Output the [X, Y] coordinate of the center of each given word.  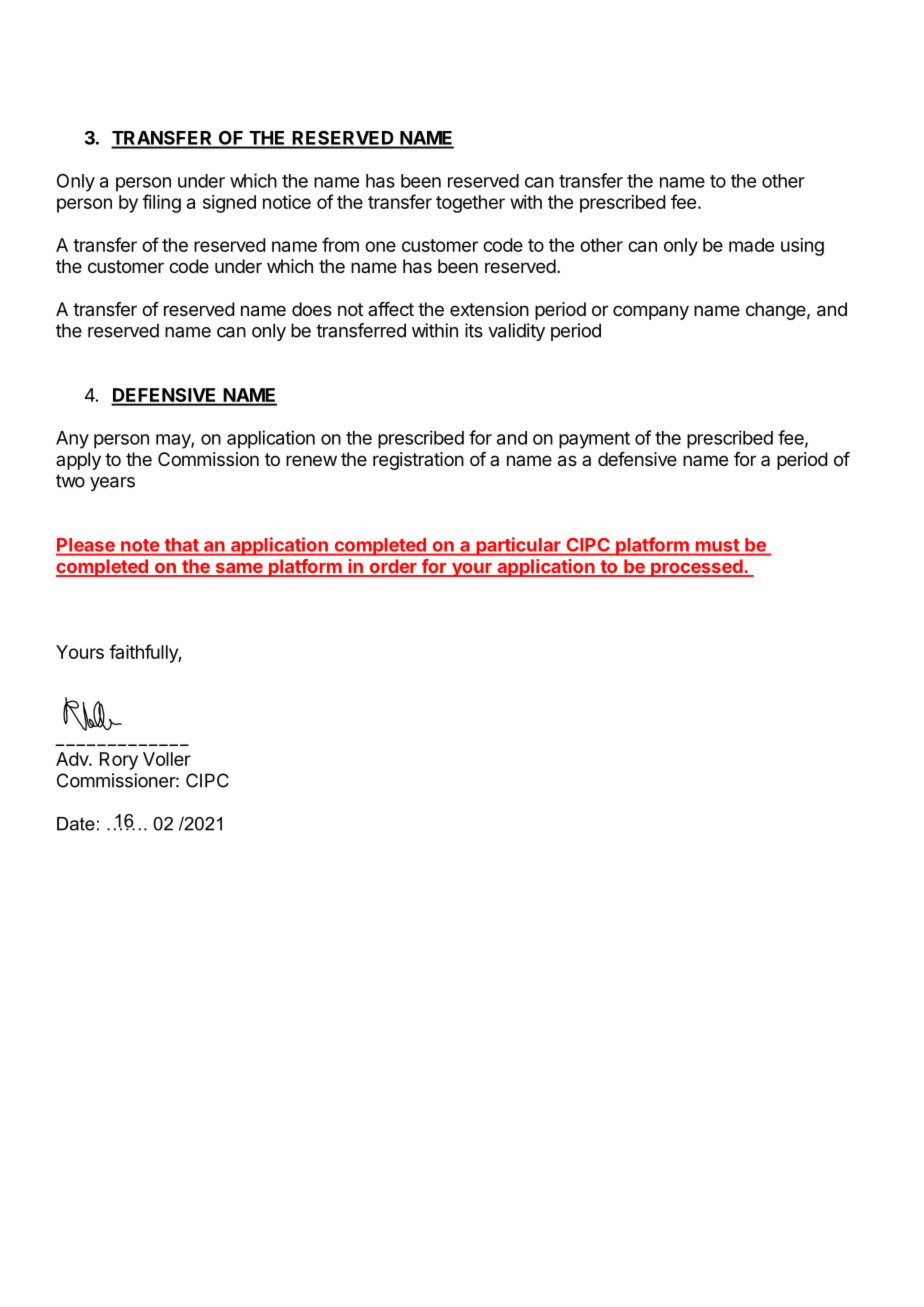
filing [161, 203]
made [751, 245]
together [470, 204]
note [140, 545]
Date [76, 824]
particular [518, 546]
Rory [119, 761]
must [717, 545]
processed [697, 568]
